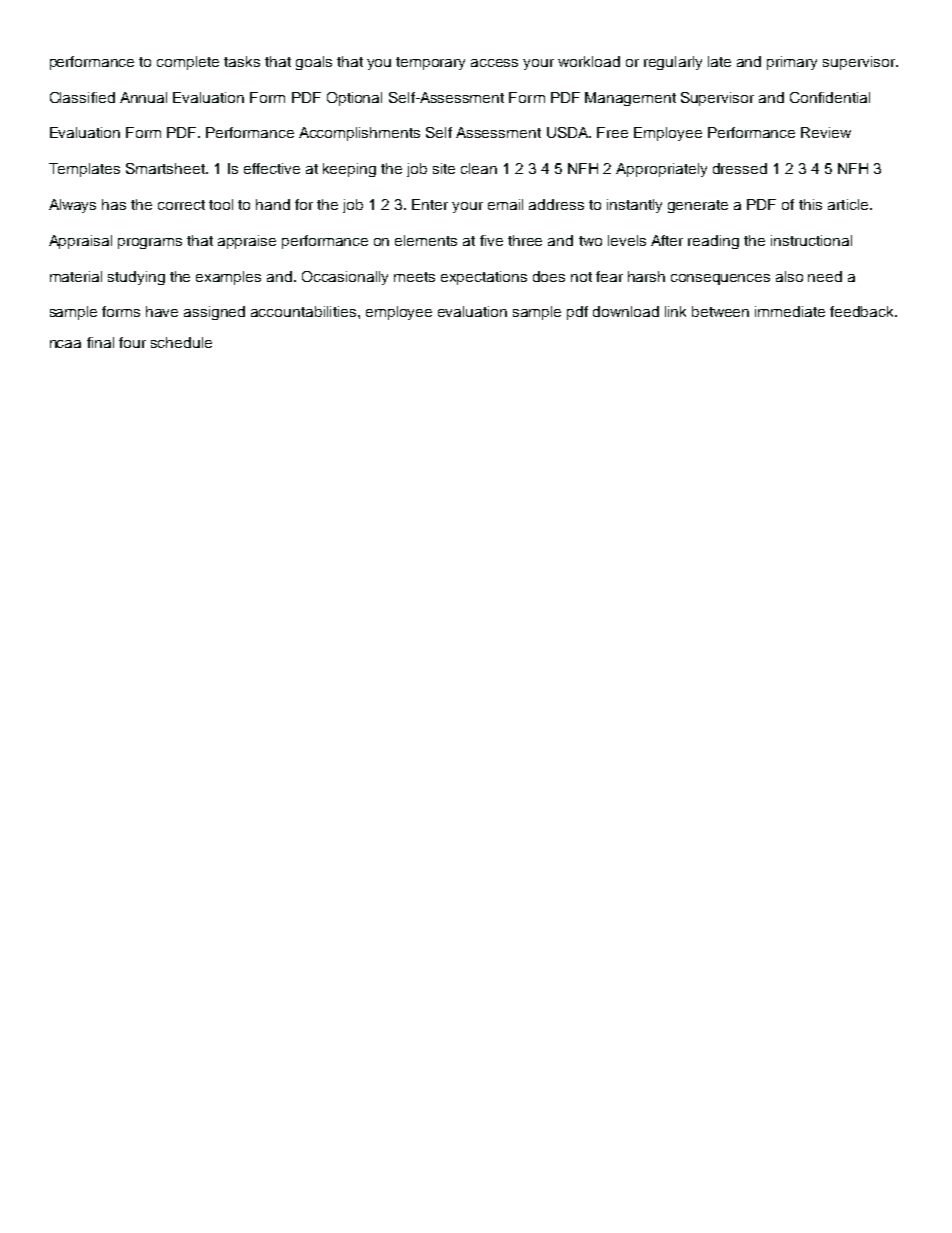  Describe the element at coordinates (150, 243) in the document. I see `programs` at that location.
